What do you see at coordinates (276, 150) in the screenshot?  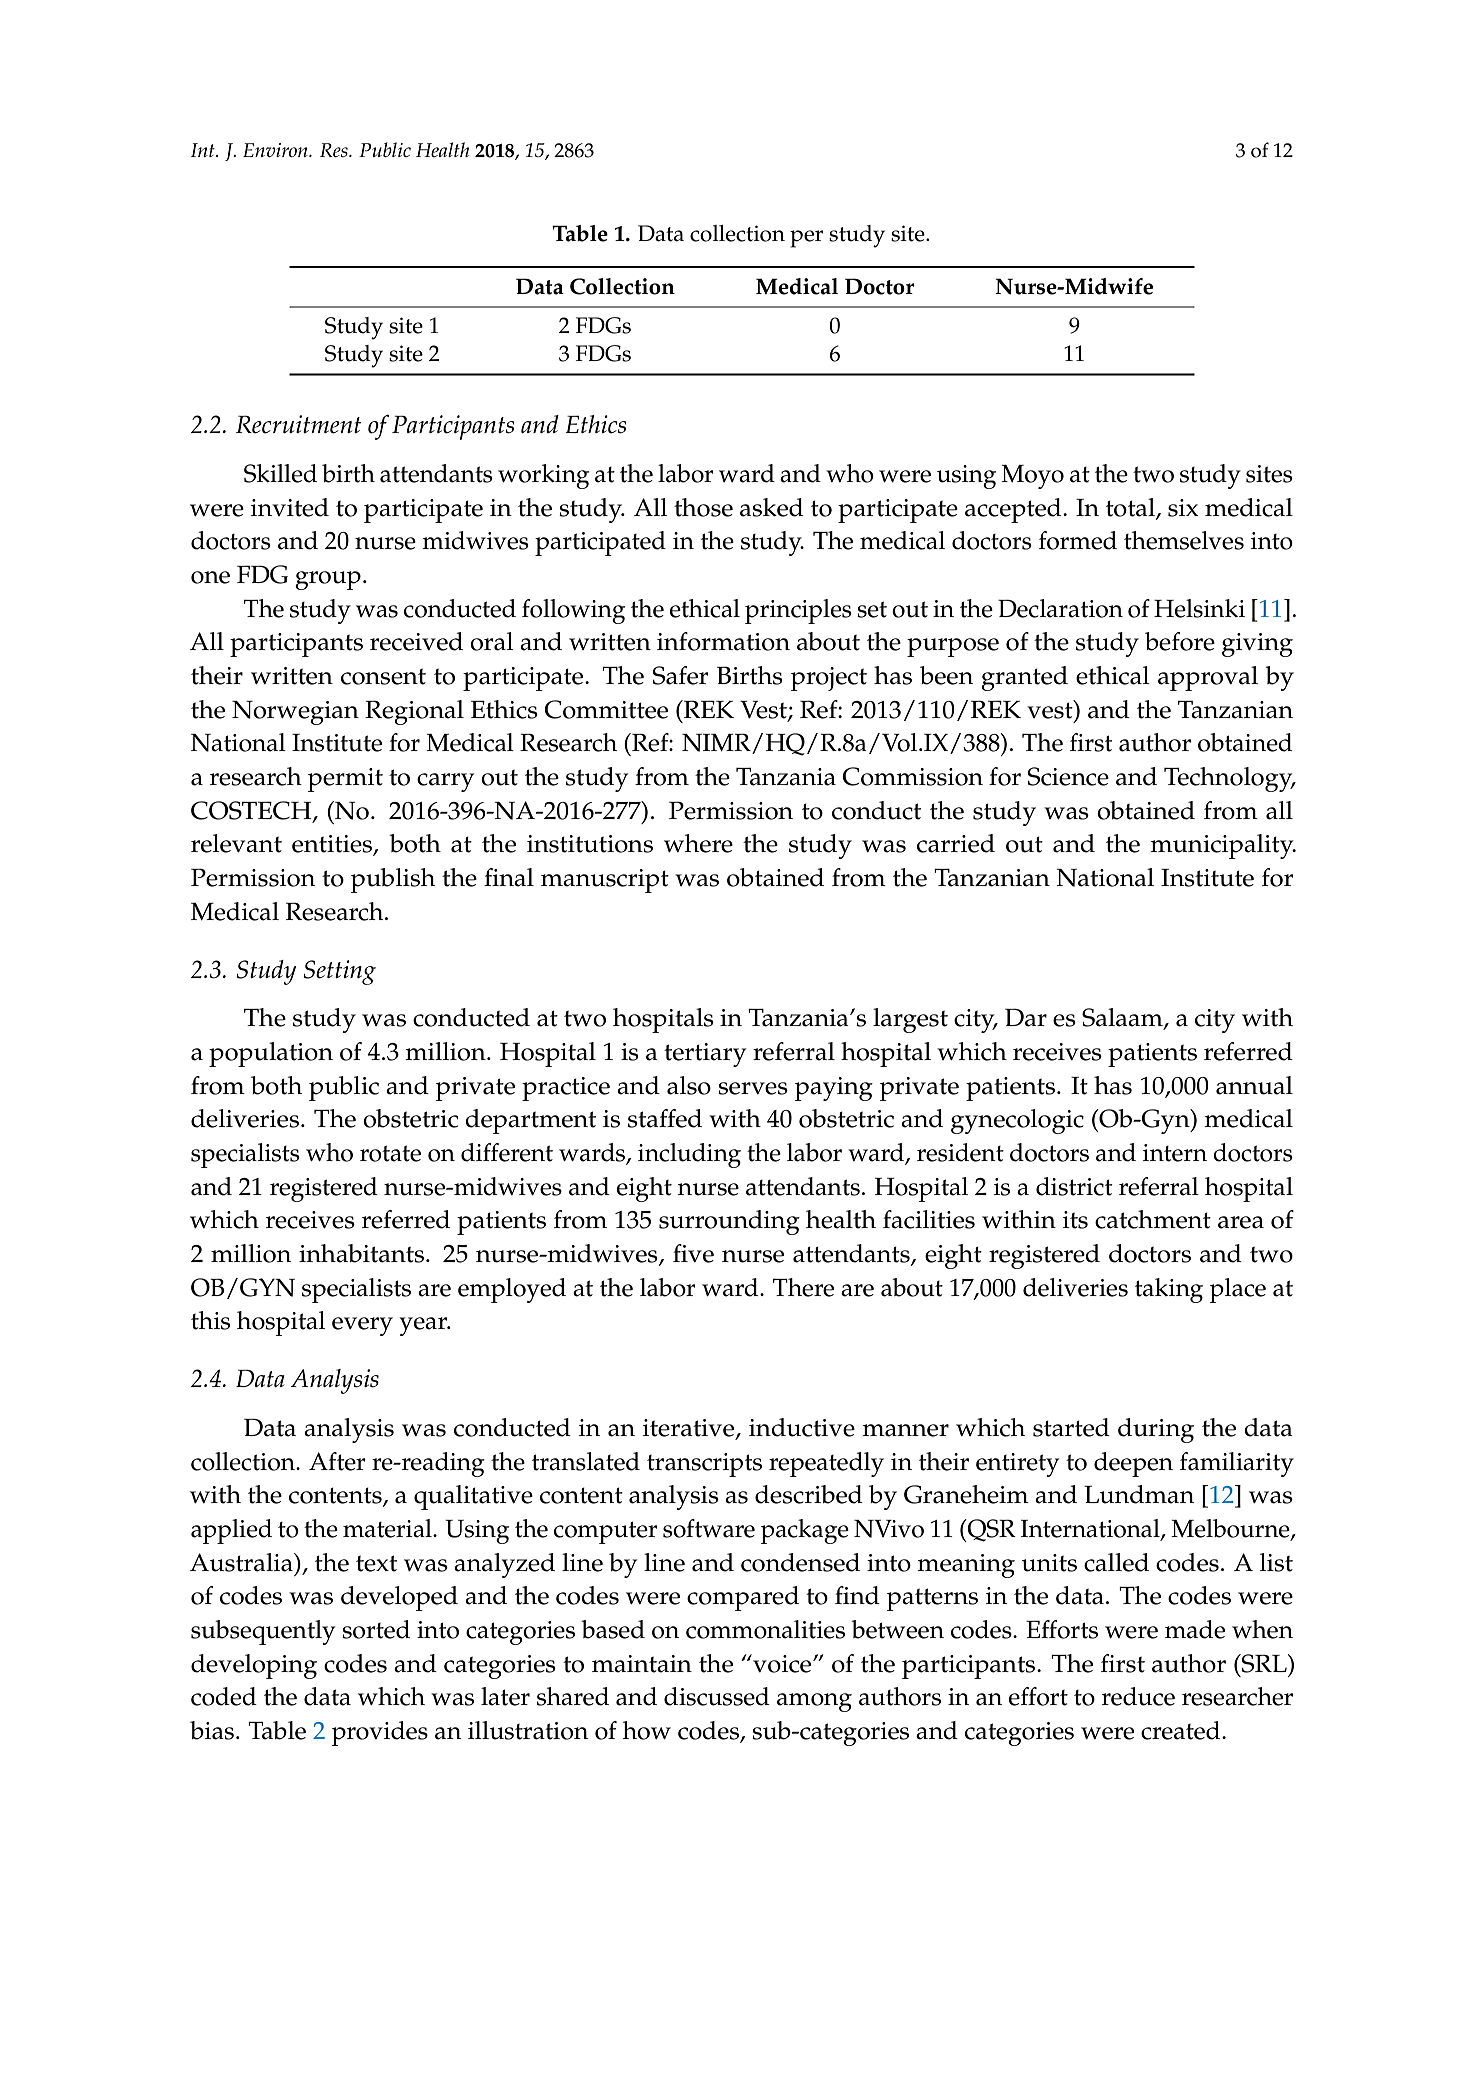 I see `Environ` at bounding box center [276, 150].
